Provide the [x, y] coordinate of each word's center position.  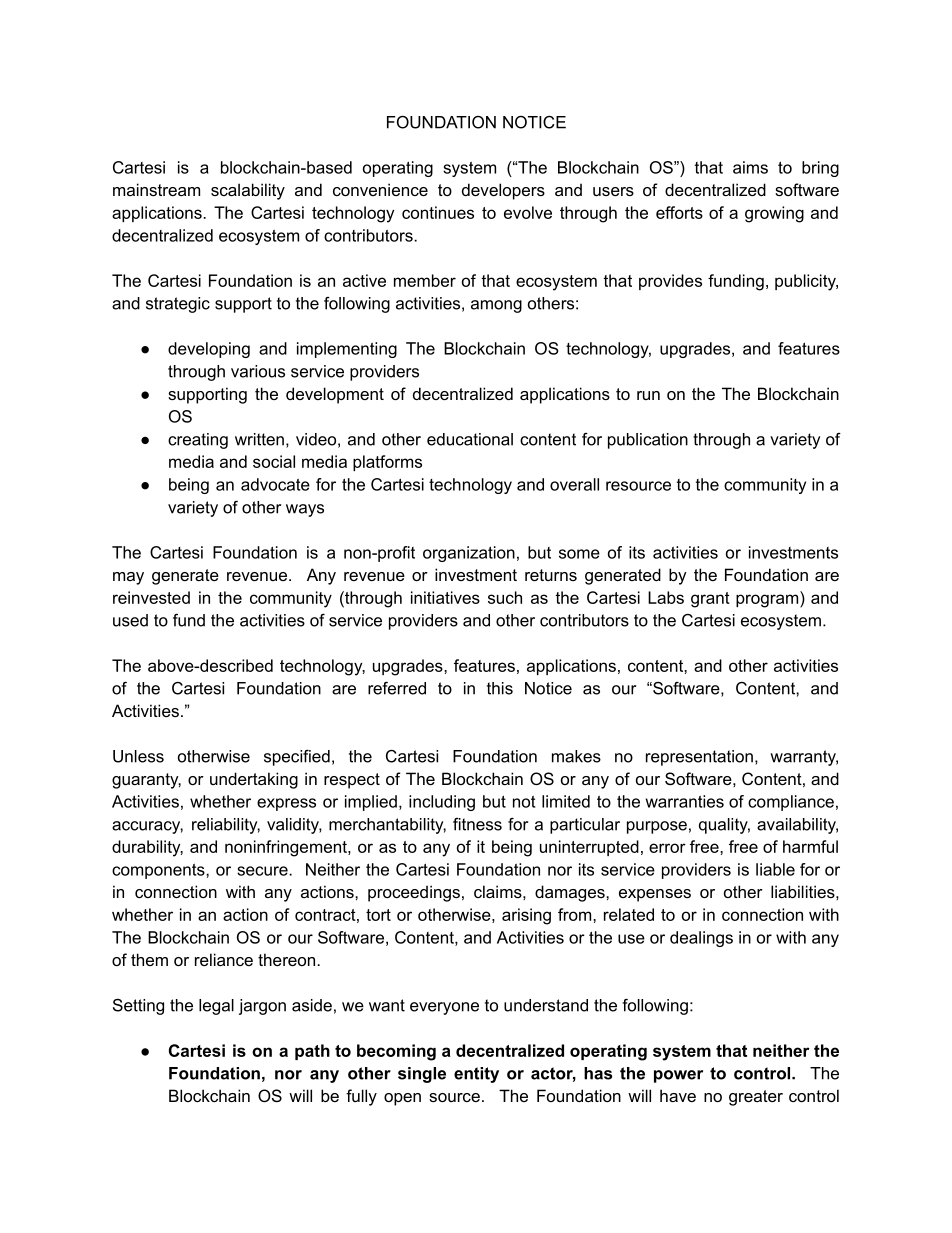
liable [775, 869]
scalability [248, 191]
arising [526, 916]
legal [216, 1007]
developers [503, 191]
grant [710, 600]
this [500, 688]
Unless [138, 756]
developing [209, 350]
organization [469, 554]
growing [774, 214]
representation [699, 758]
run [648, 395]
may [128, 578]
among [496, 306]
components [159, 871]
